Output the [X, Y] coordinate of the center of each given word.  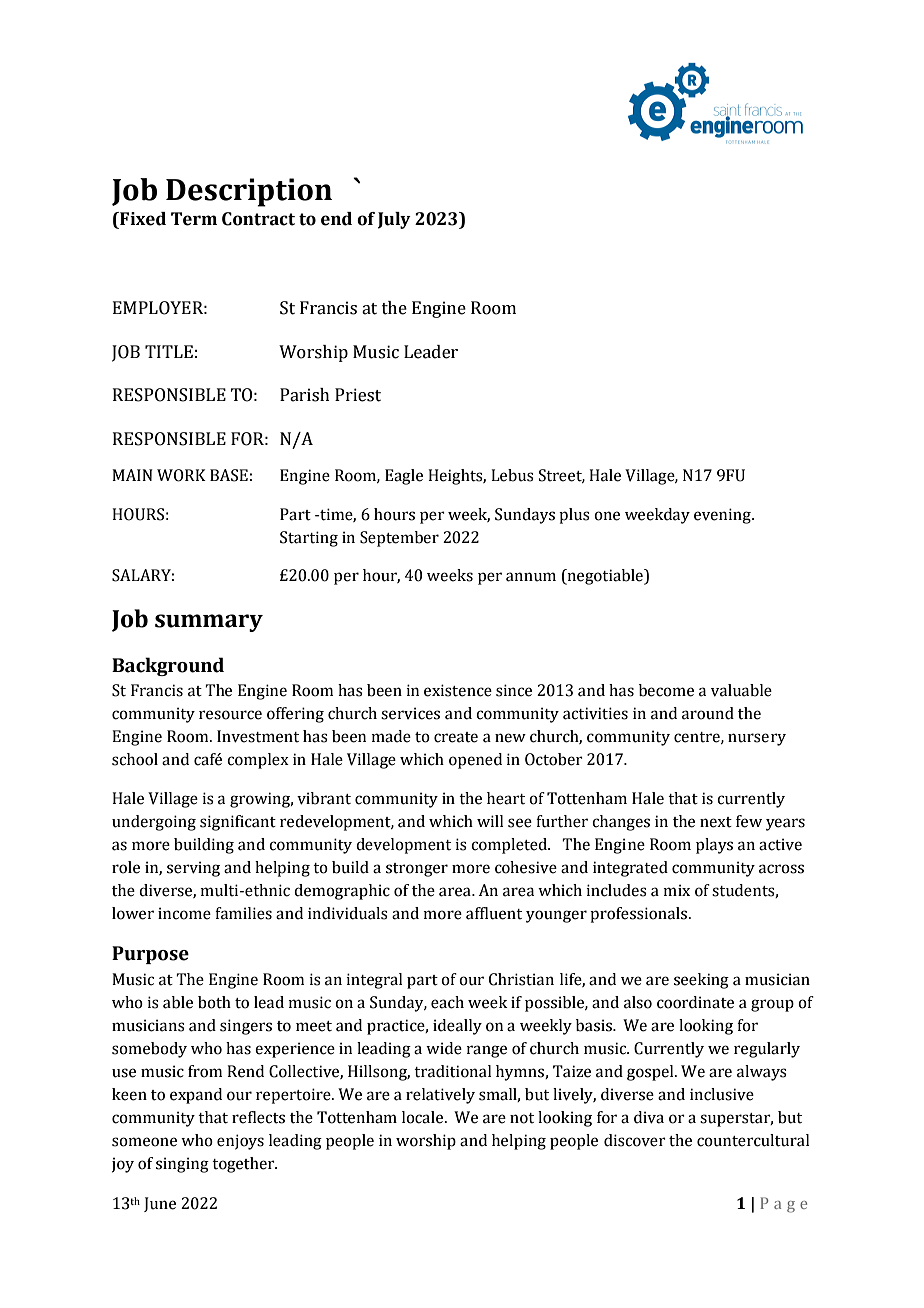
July [394, 220]
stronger [417, 870]
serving [193, 869]
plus [574, 516]
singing [182, 1165]
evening [723, 516]
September [399, 539]
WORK [181, 475]
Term [194, 219]
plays [714, 846]
